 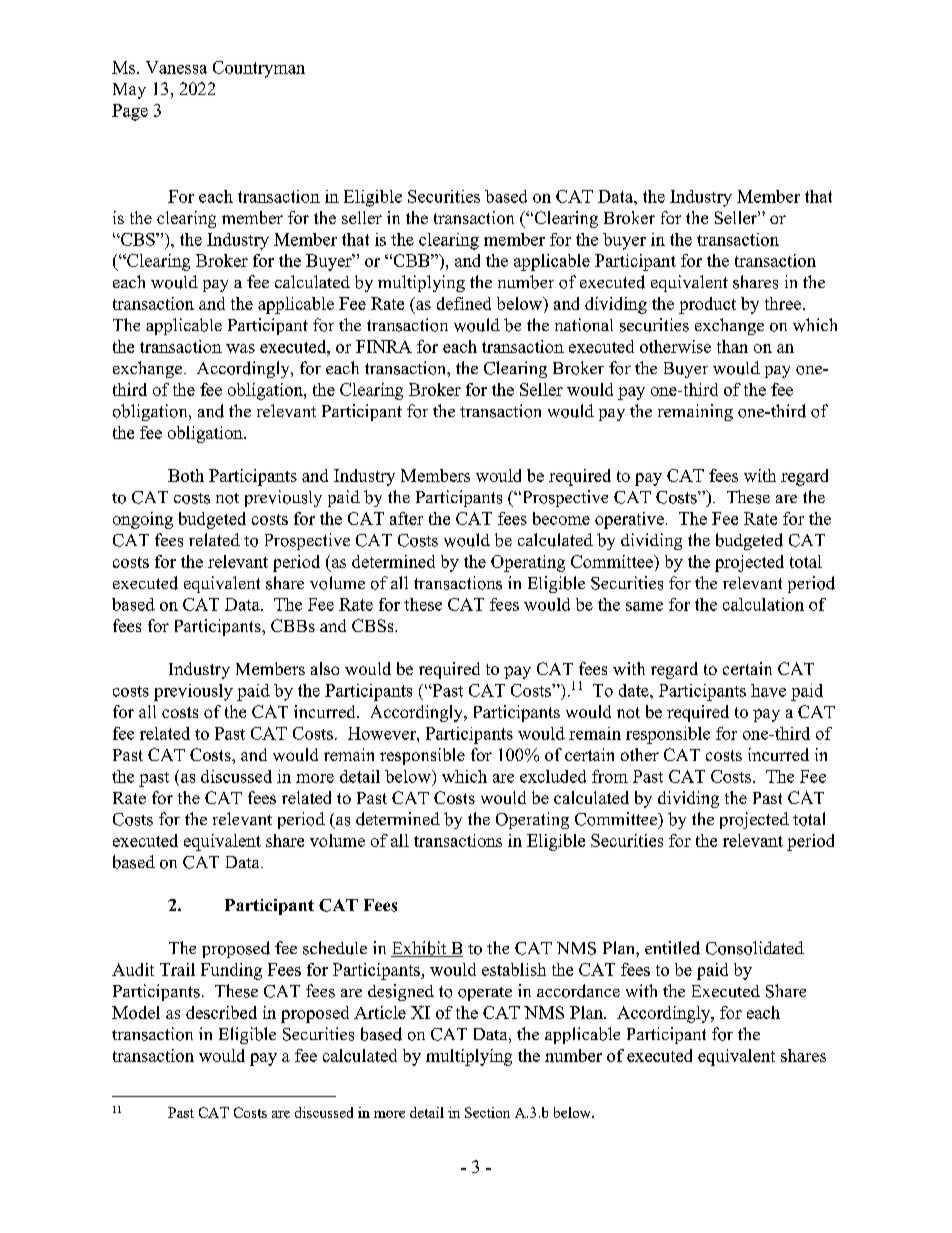 I want to click on than, so click(x=732, y=346).
